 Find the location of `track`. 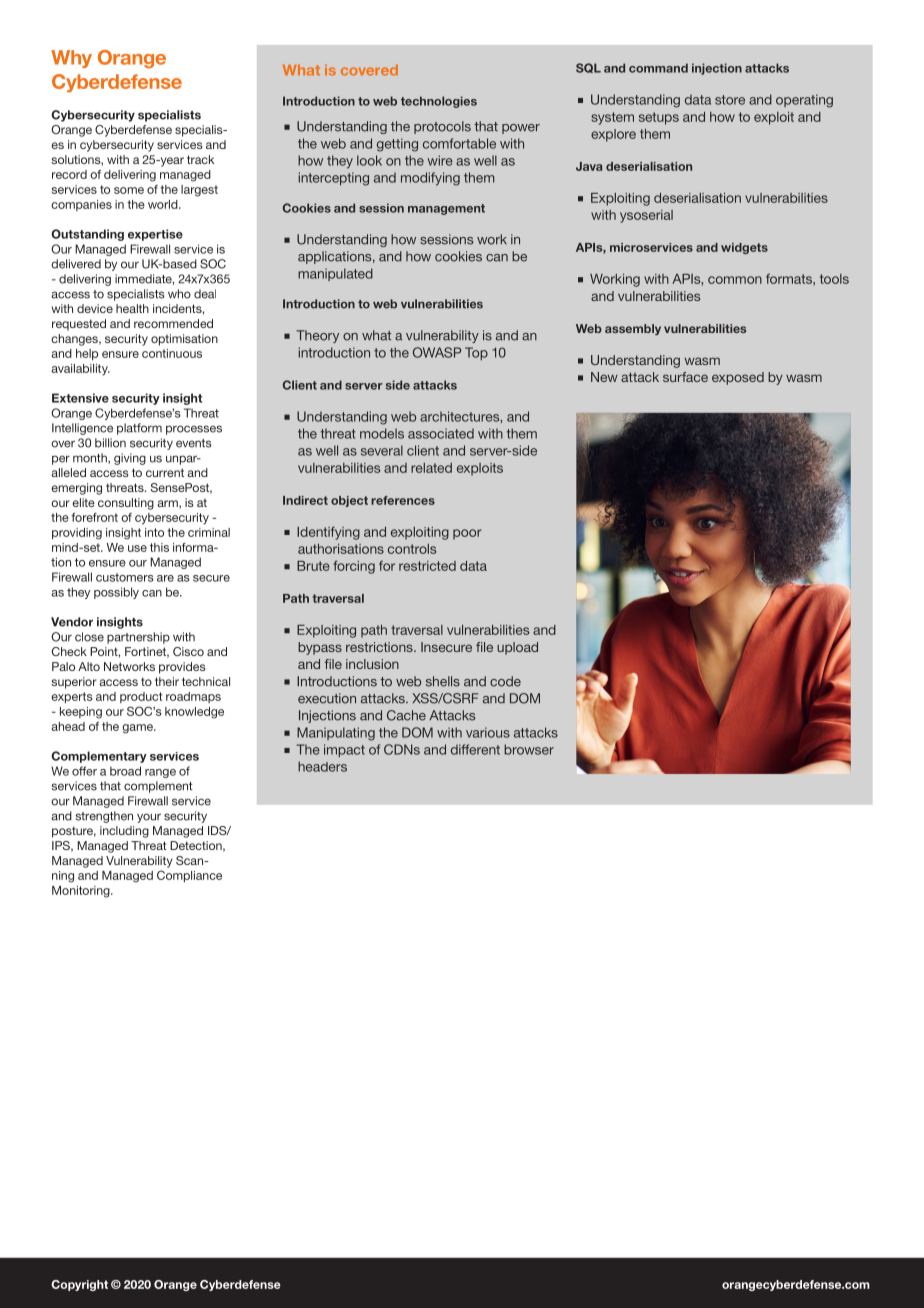

track is located at coordinates (200, 159).
